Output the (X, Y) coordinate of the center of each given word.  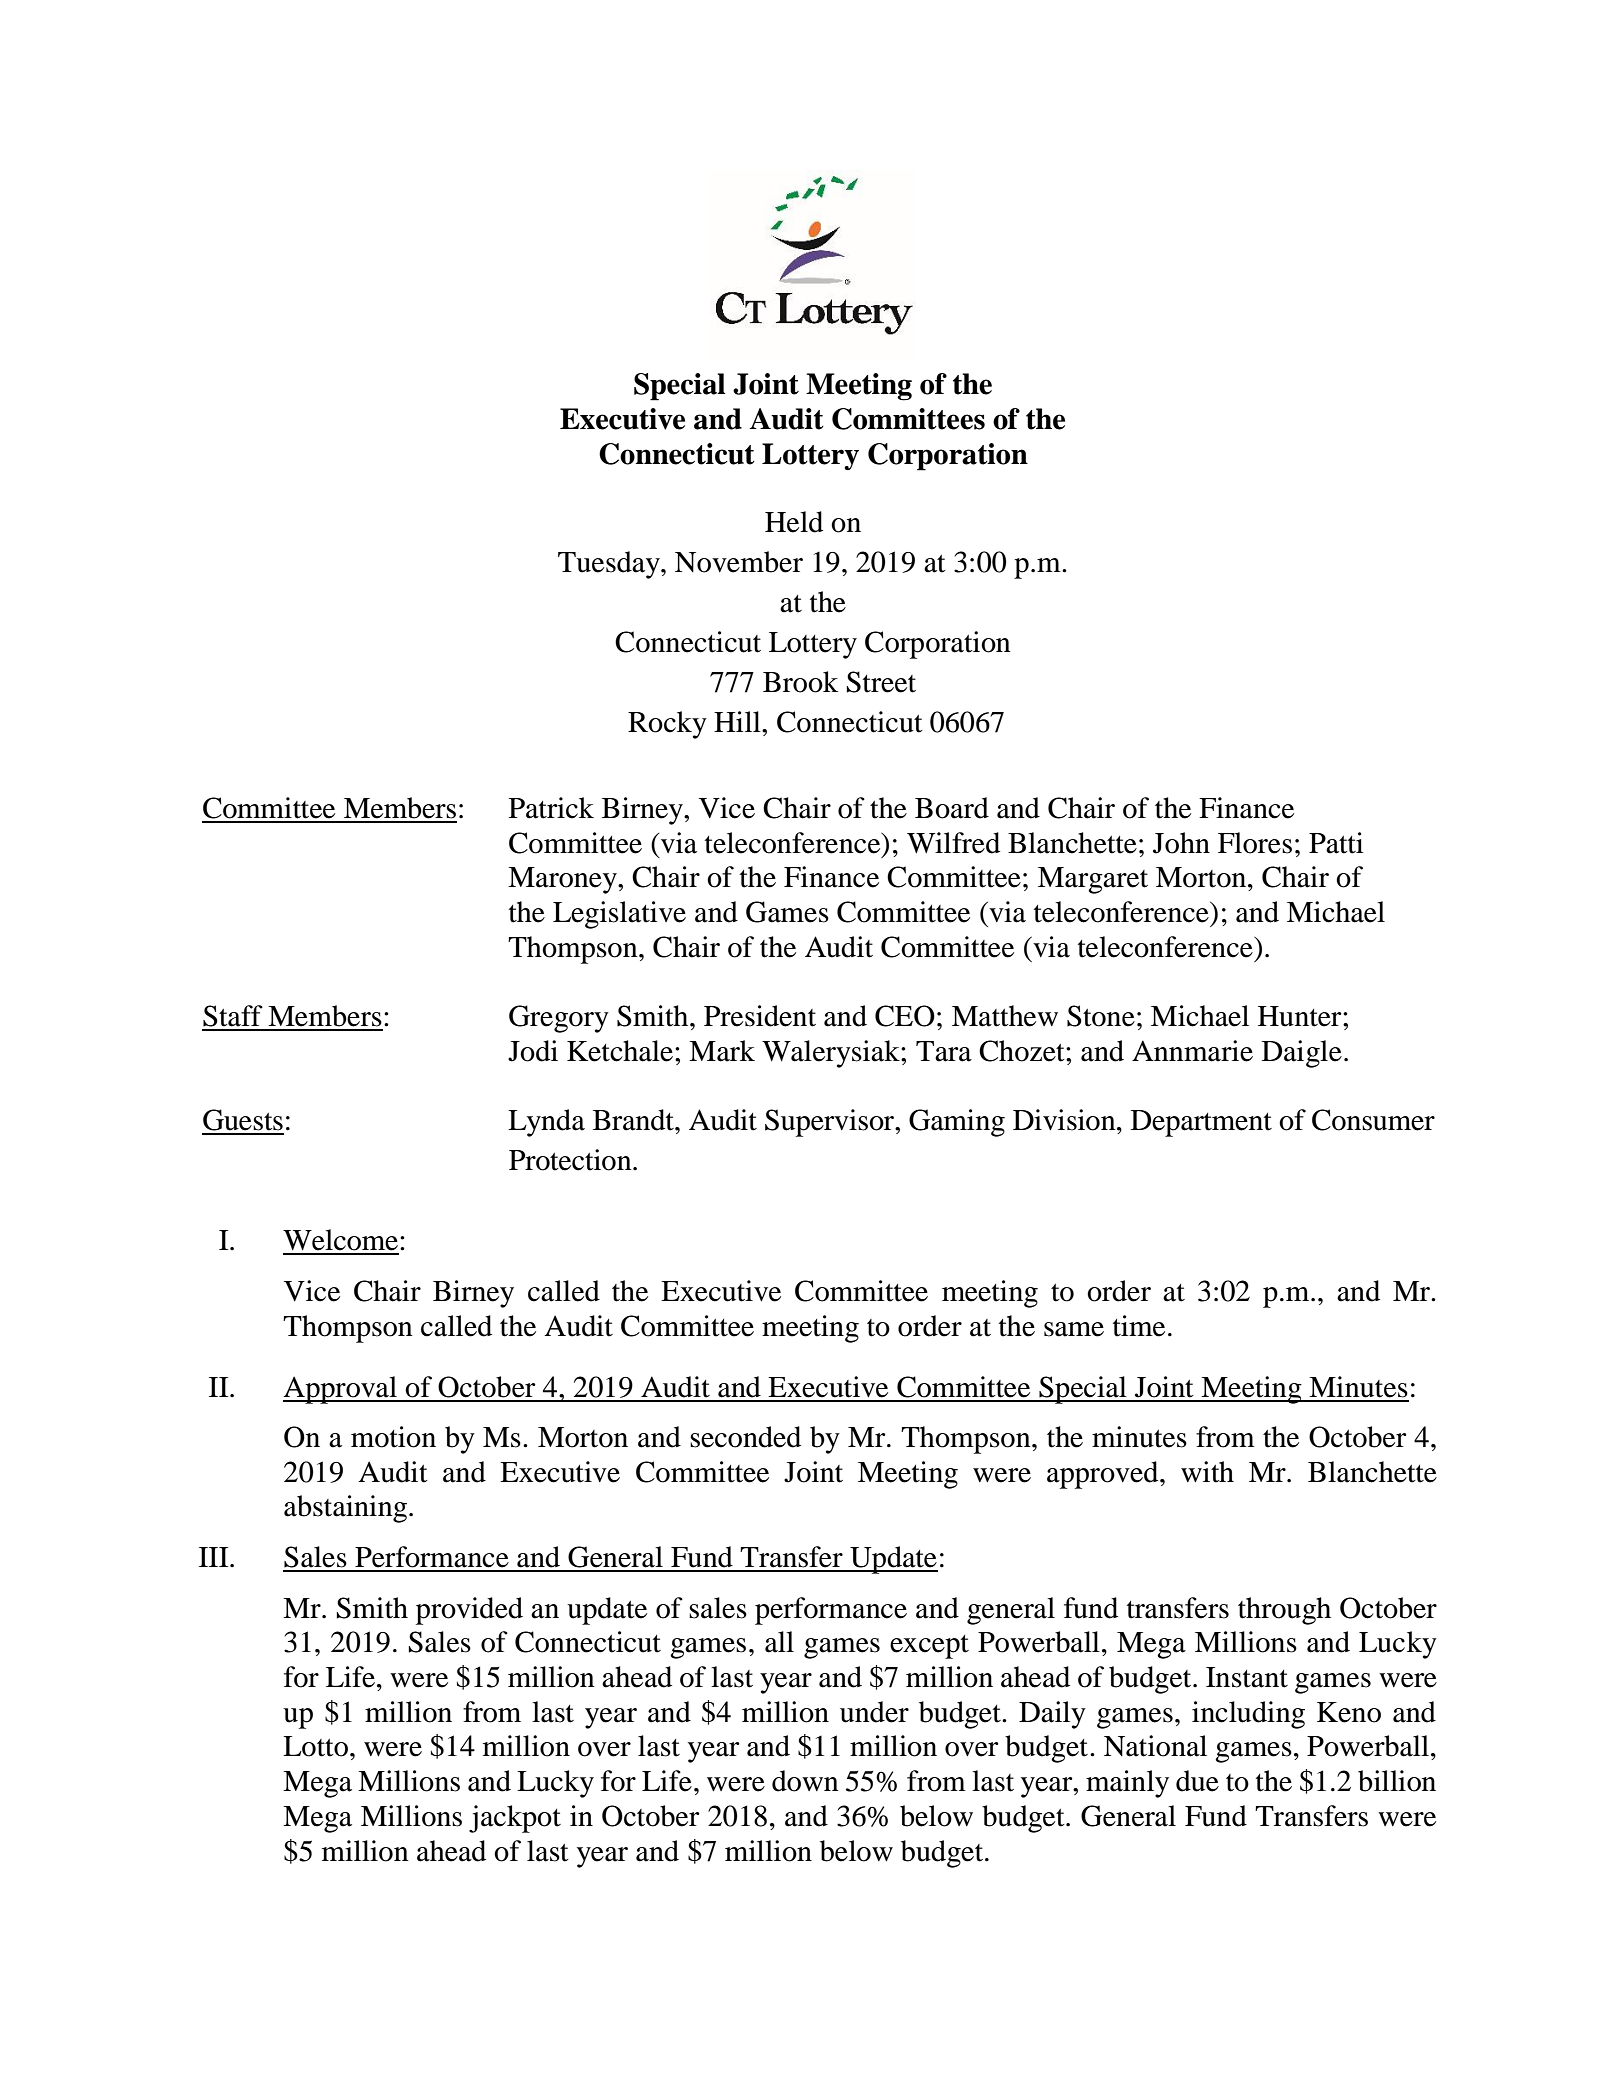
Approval (341, 1390)
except (929, 1647)
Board (952, 808)
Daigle (1302, 1054)
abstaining (347, 1509)
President (760, 1016)
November (739, 562)
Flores (1255, 843)
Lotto (315, 1746)
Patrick (551, 808)
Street (881, 682)
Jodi (533, 1051)
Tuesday (610, 565)
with (1207, 1472)
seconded (745, 1437)
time (1139, 1326)
